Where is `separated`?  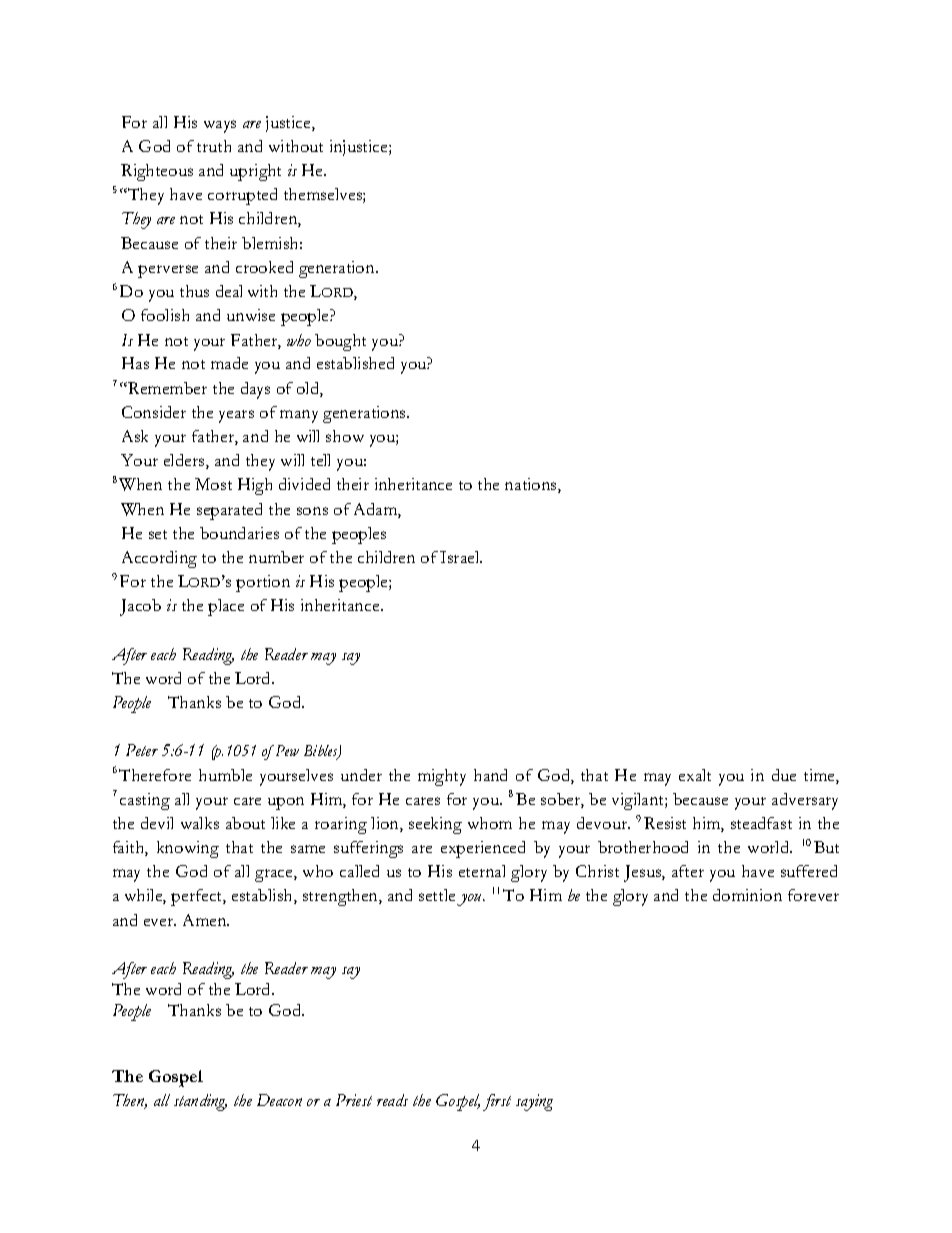
separated is located at coordinates (229, 511).
